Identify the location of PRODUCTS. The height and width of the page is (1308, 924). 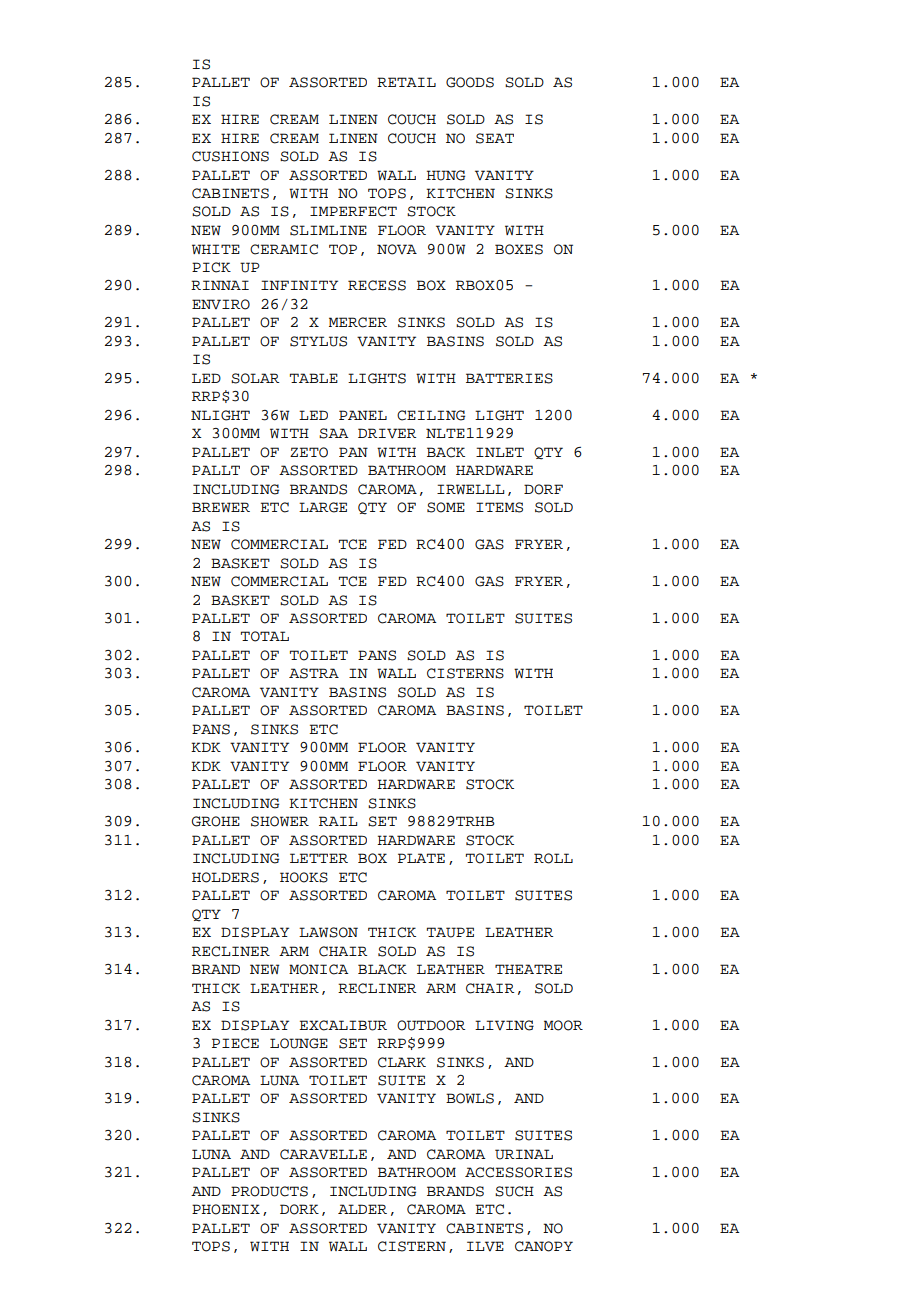
(269, 1191).
